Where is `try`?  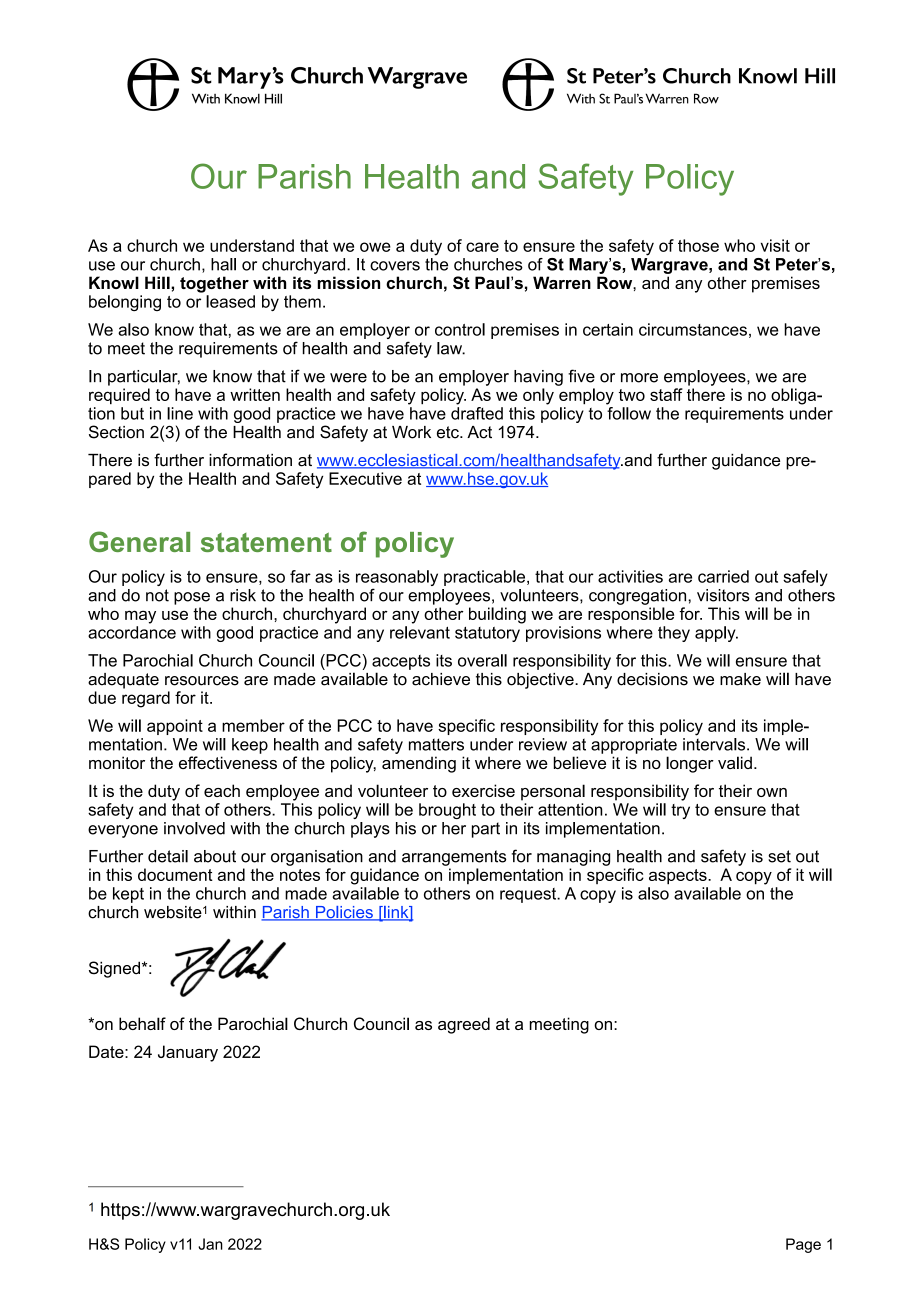
try is located at coordinates (680, 811).
